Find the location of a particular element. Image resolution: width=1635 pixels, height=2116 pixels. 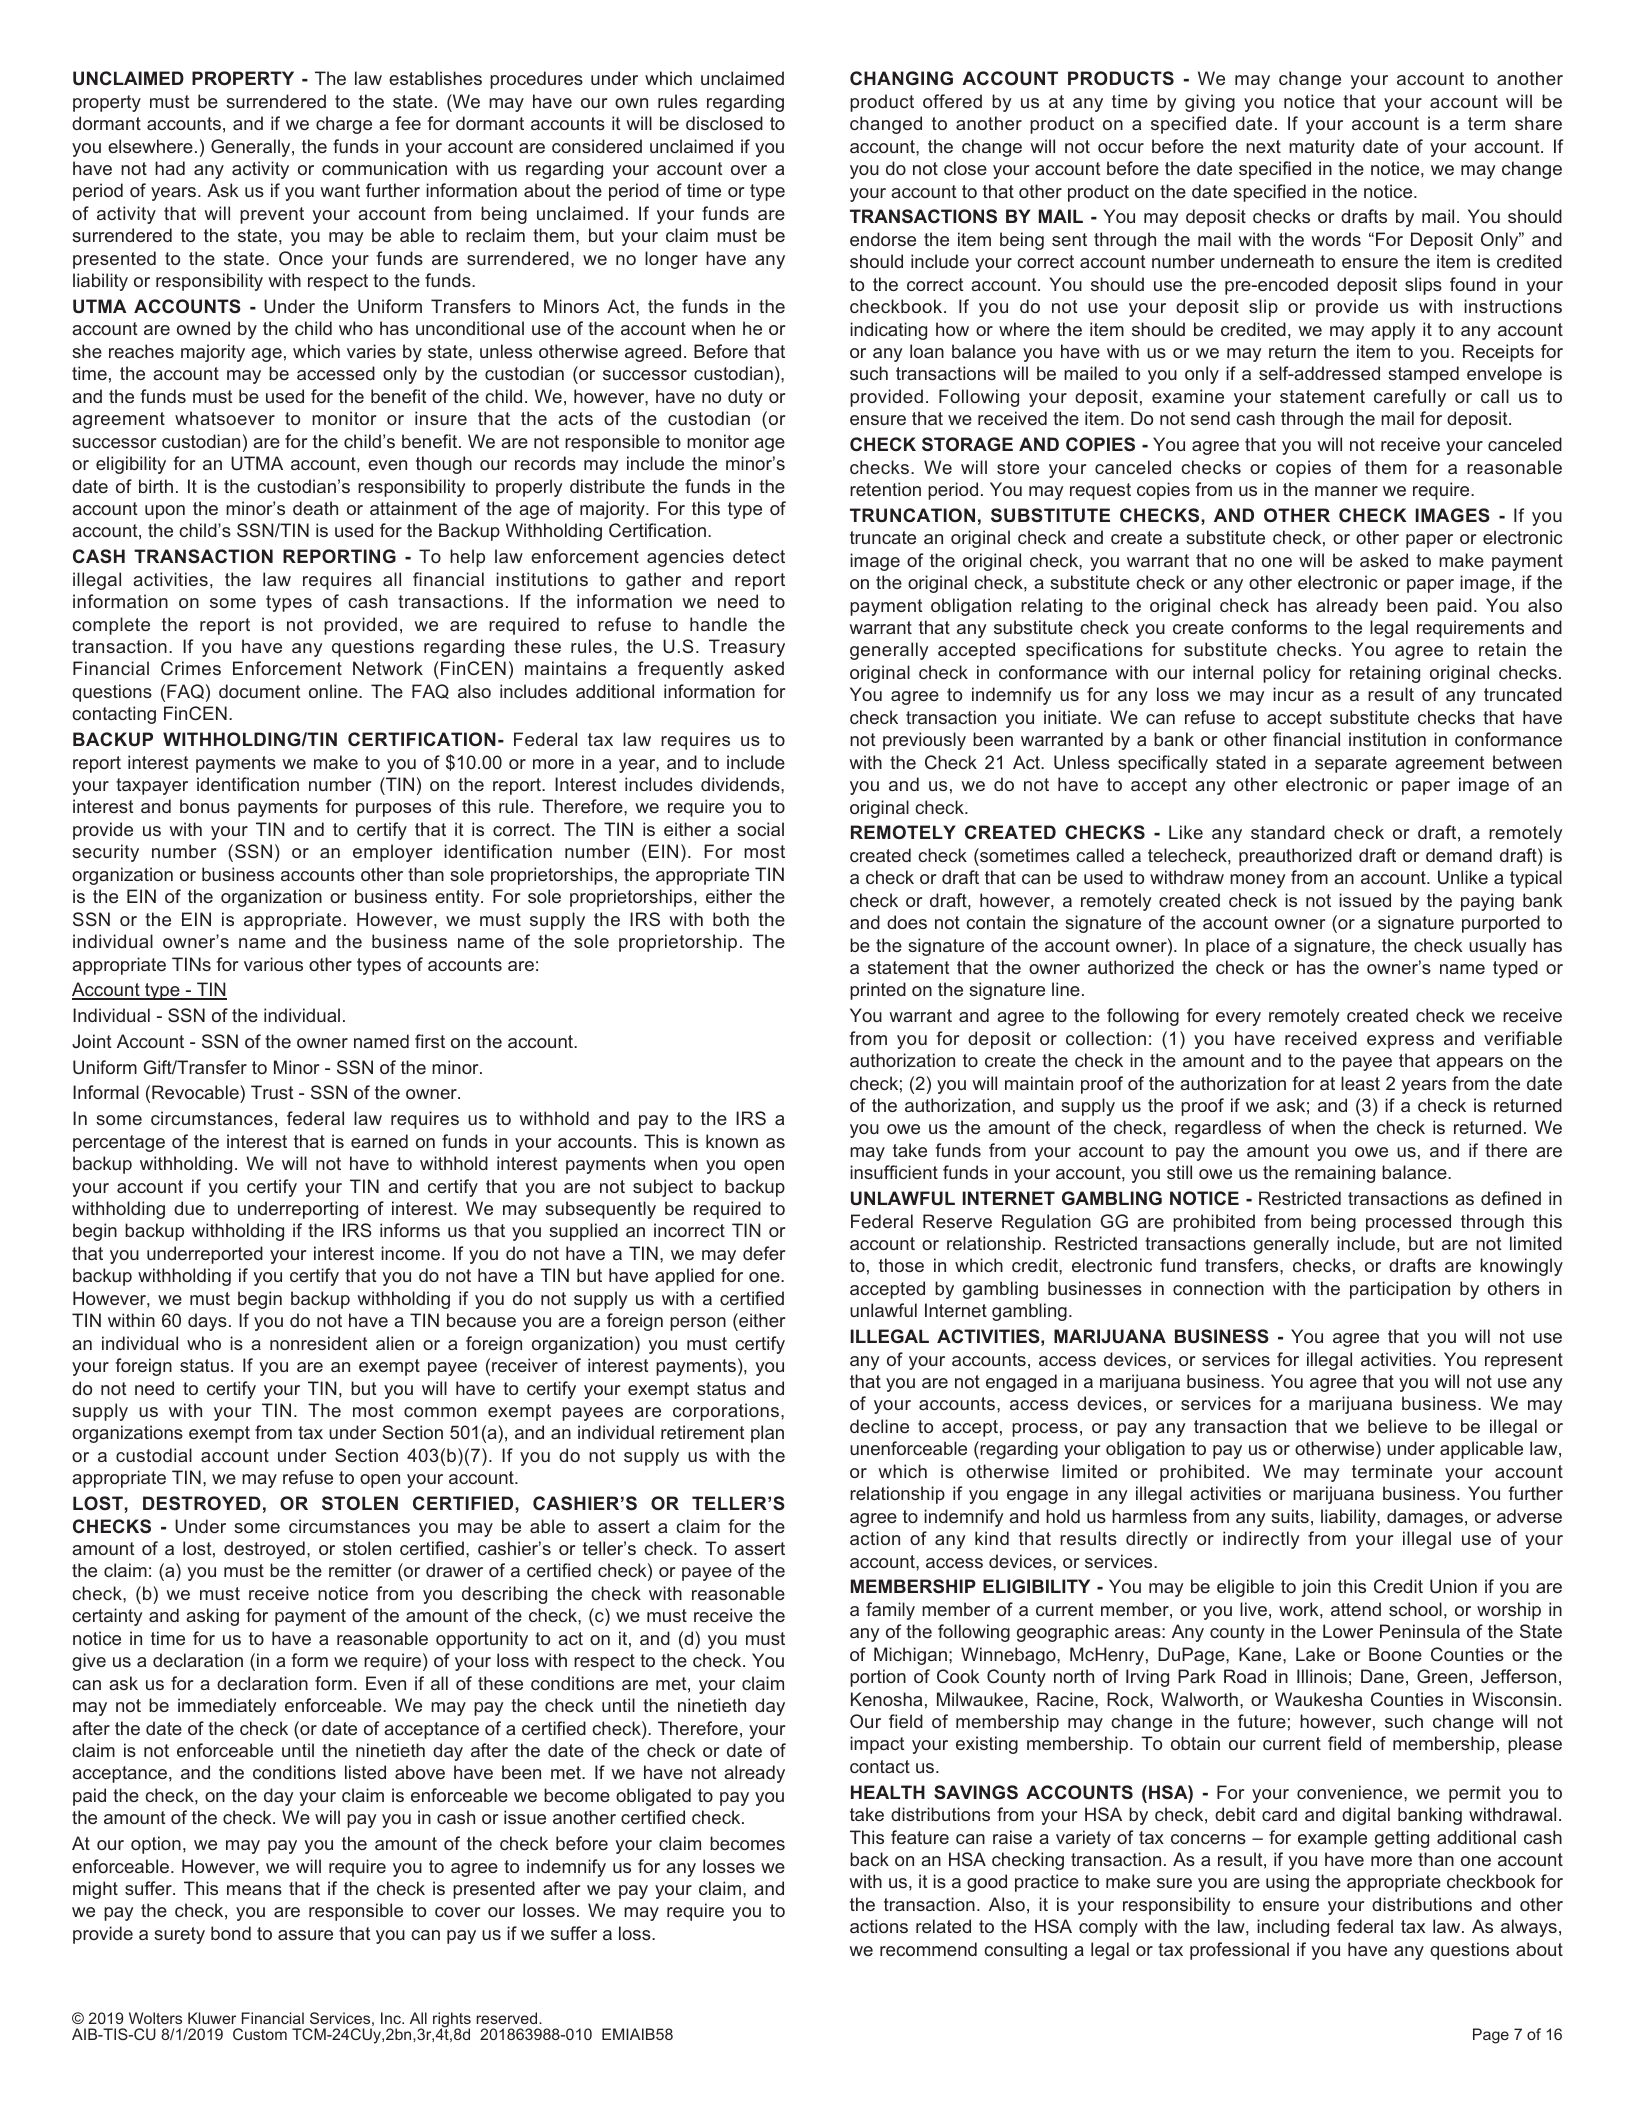

charge is located at coordinates (344, 125).
